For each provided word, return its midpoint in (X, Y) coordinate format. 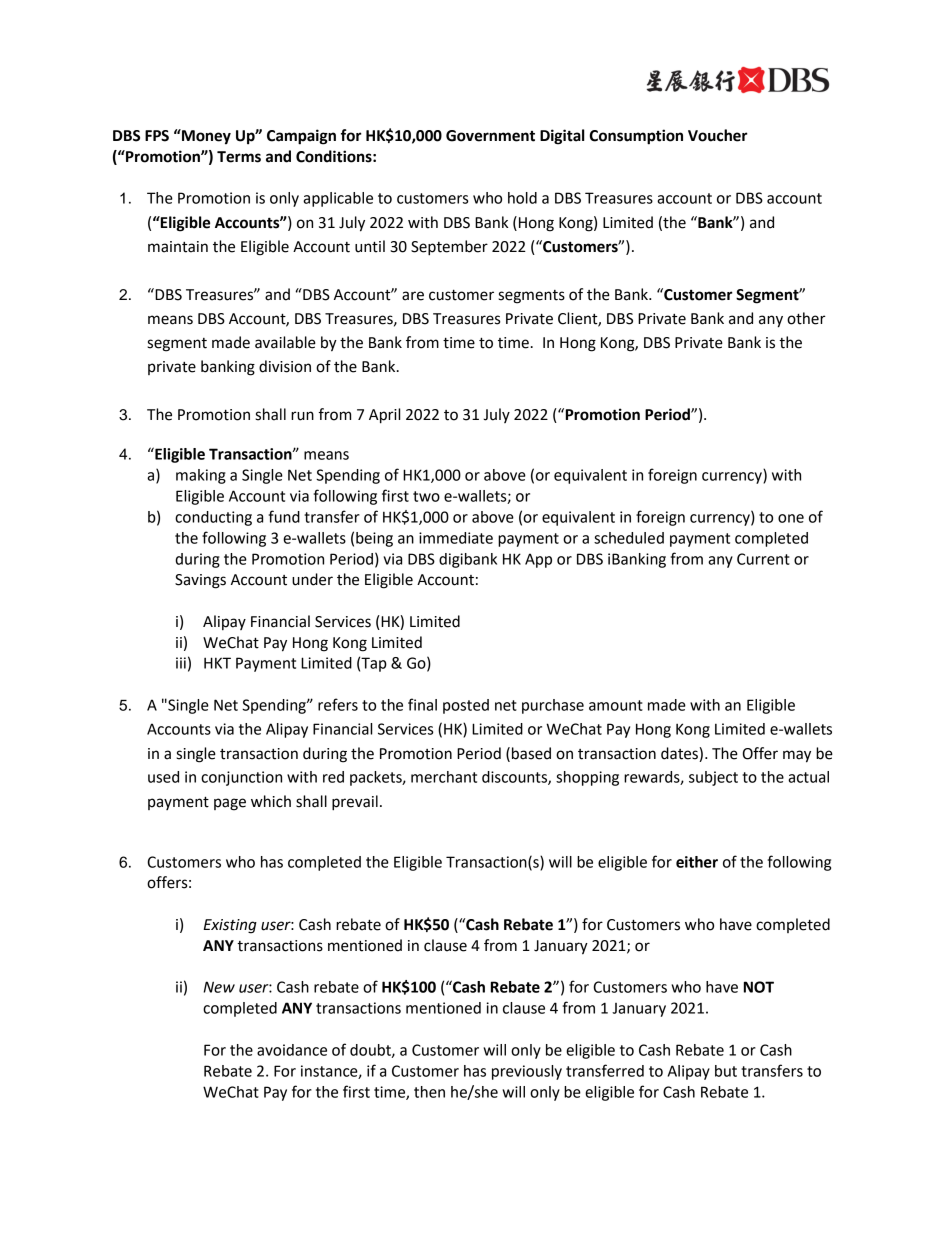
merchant (444, 777)
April (384, 416)
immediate (456, 538)
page (230, 804)
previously (527, 1072)
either (697, 862)
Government (490, 136)
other (806, 318)
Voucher (718, 135)
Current (763, 559)
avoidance (292, 1050)
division (285, 366)
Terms (239, 157)
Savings (200, 581)
